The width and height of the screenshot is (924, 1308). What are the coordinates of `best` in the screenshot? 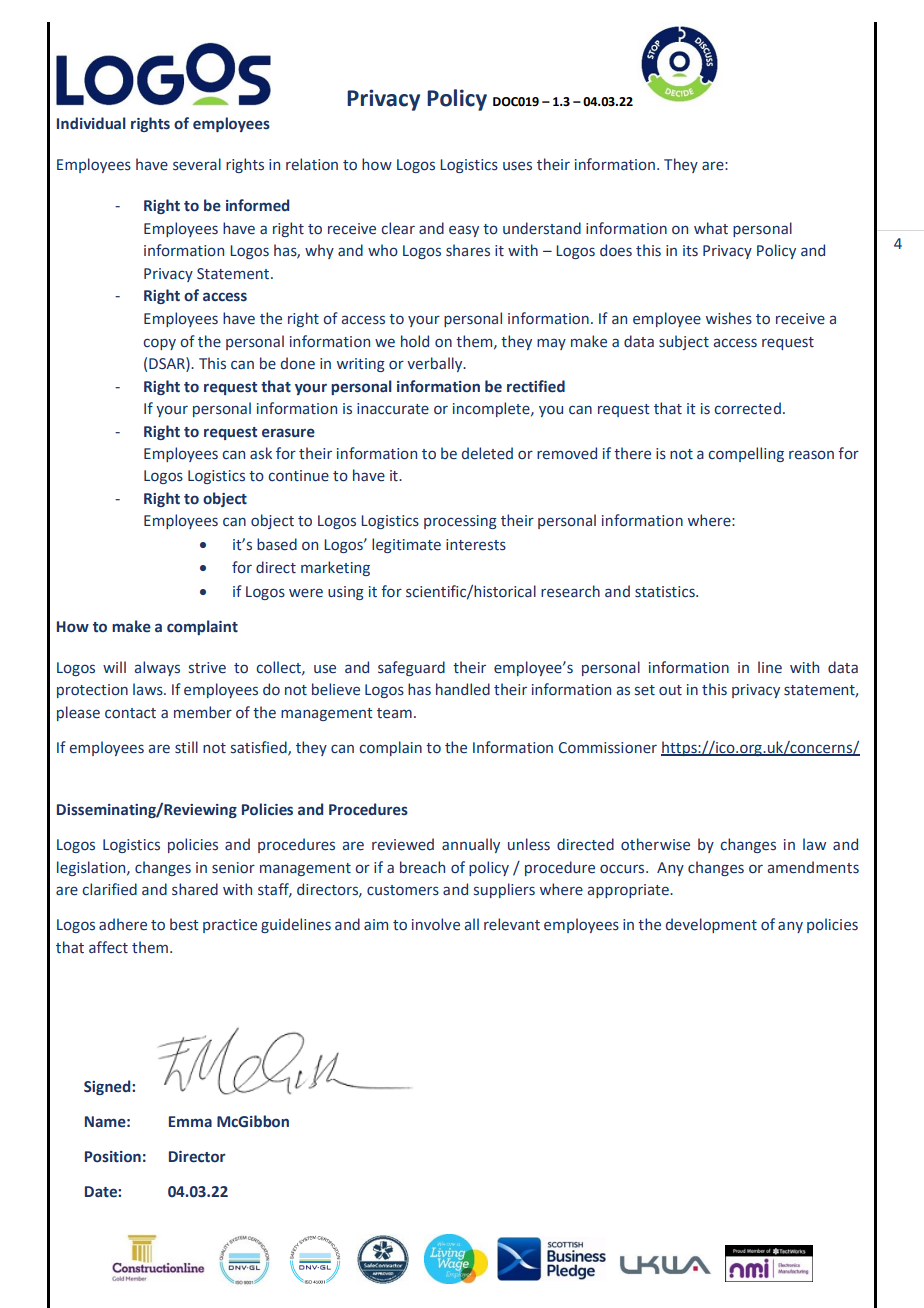 It's located at (184, 924).
